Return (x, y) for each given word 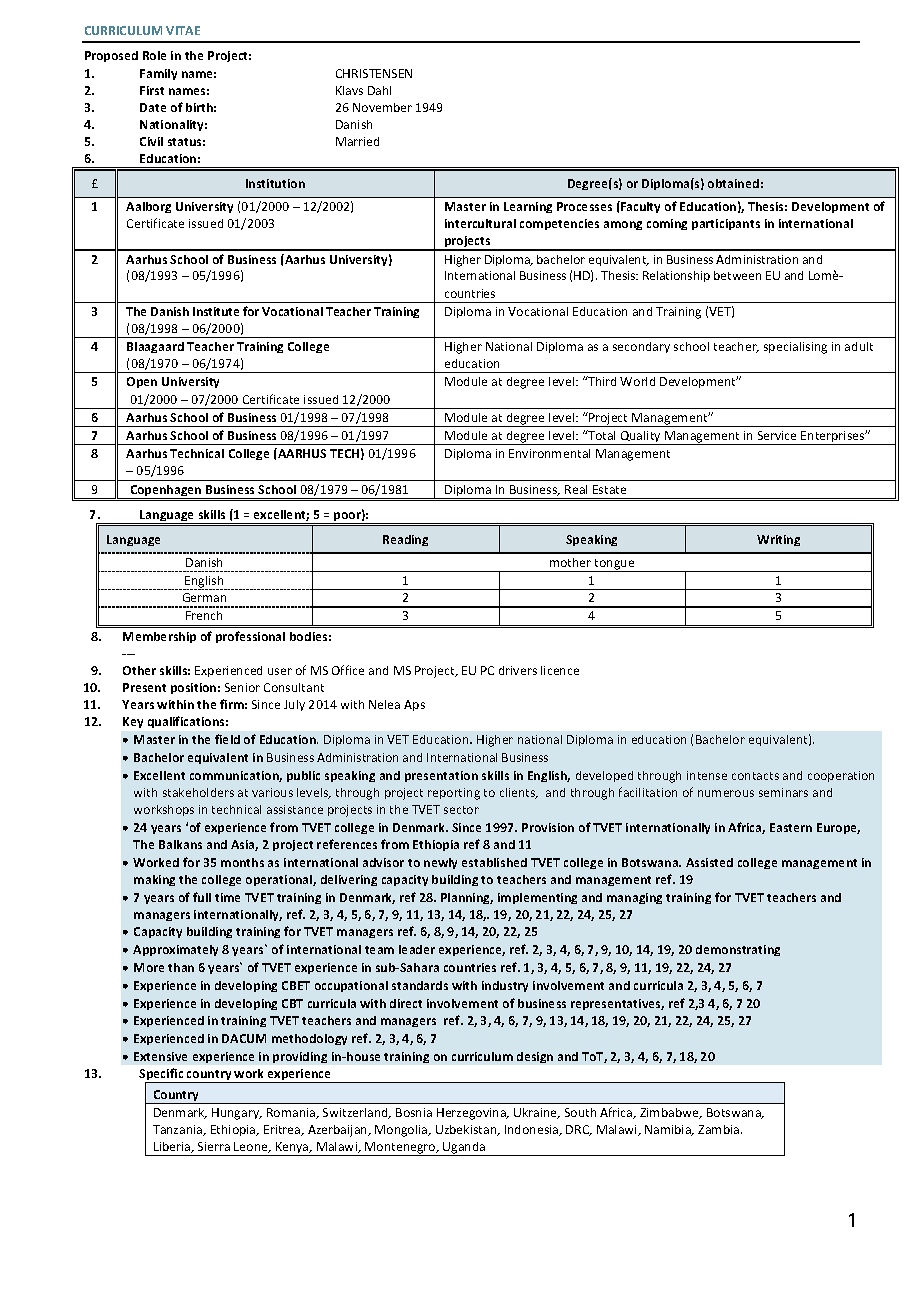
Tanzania (179, 1130)
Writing (778, 540)
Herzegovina (472, 1114)
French (204, 615)
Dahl (379, 90)
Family (158, 74)
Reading (405, 540)
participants (726, 224)
